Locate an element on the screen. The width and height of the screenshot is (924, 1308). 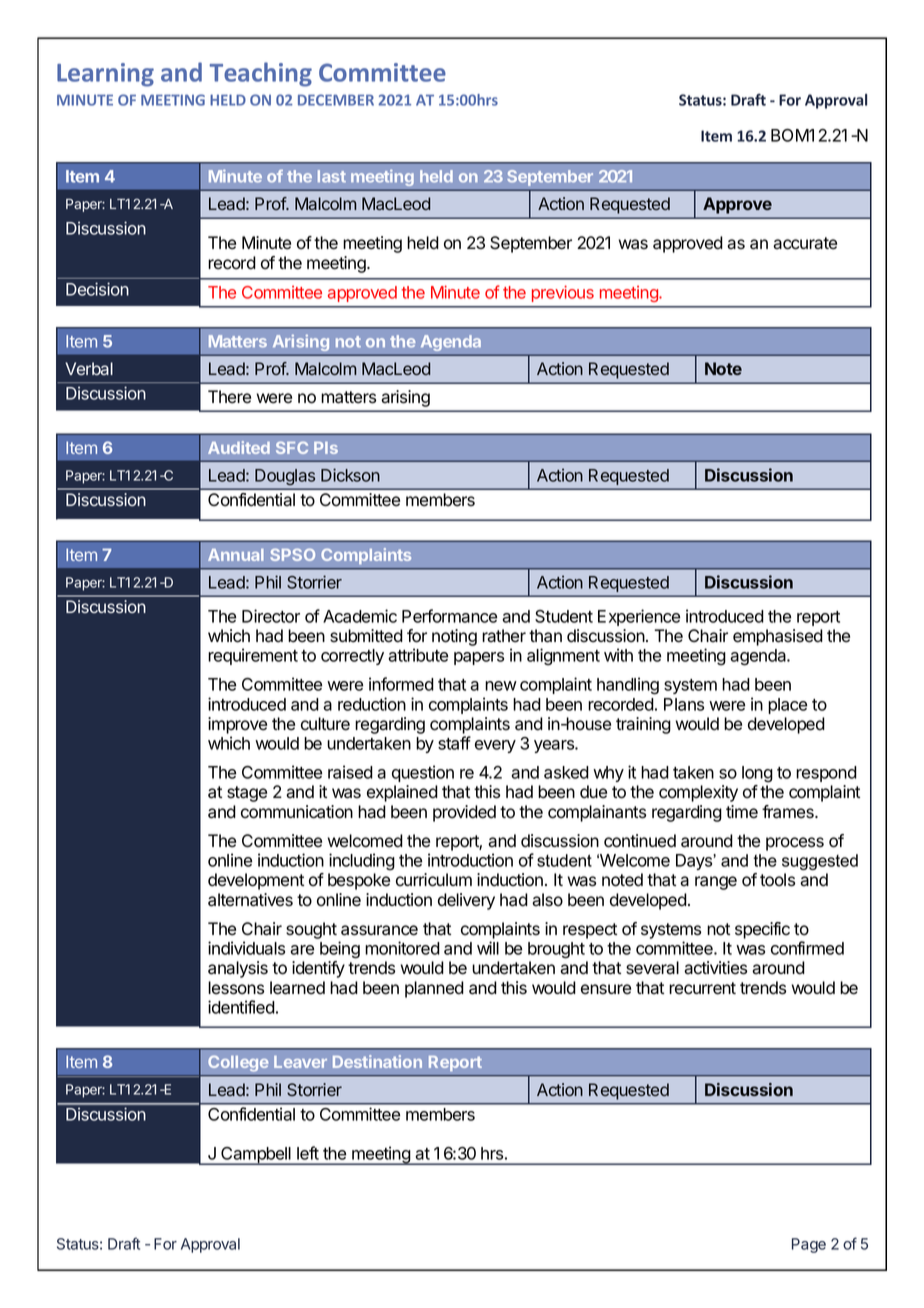
emphasised is located at coordinates (778, 637).
